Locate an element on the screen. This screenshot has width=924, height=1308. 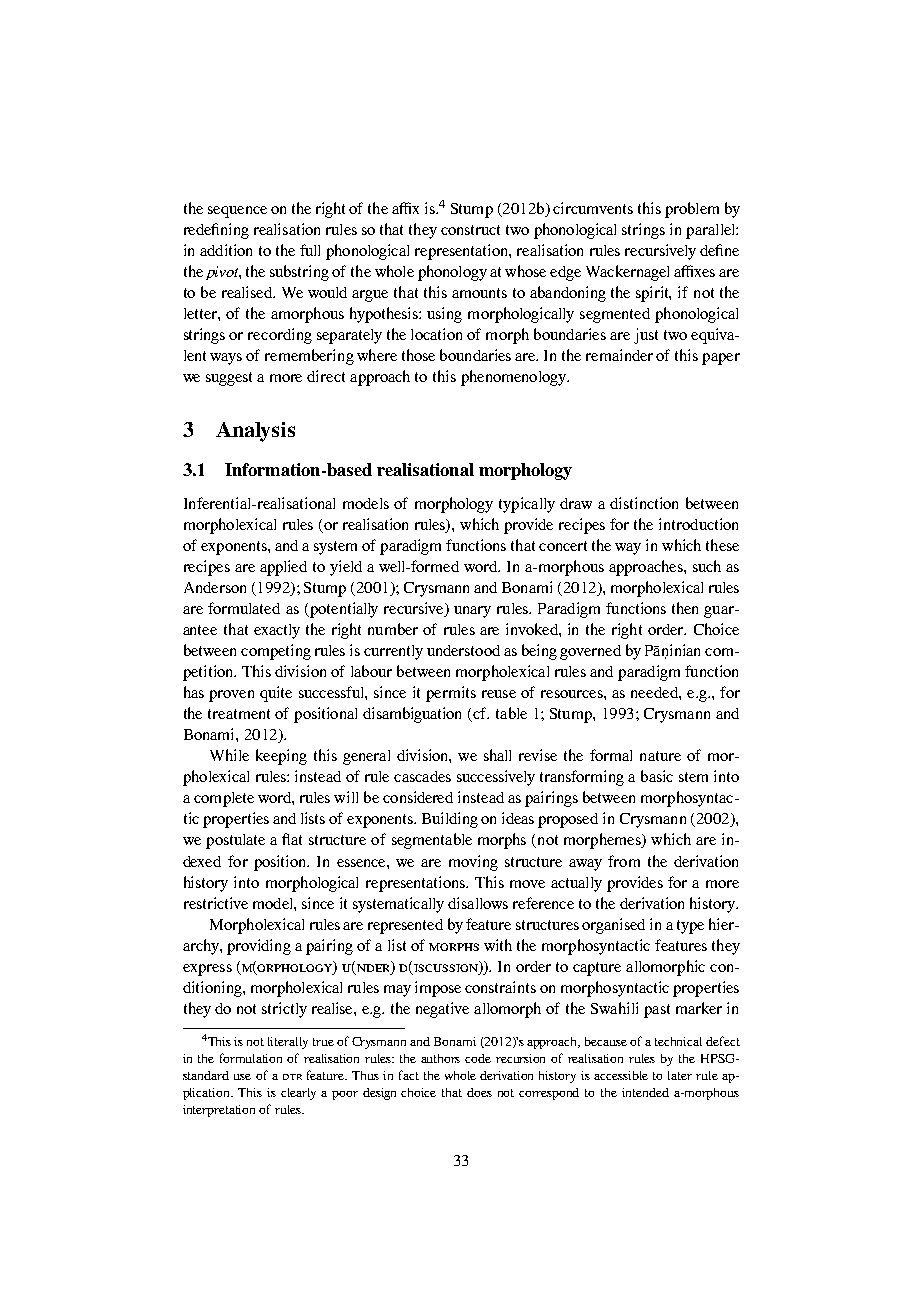
typically is located at coordinates (527, 505).
